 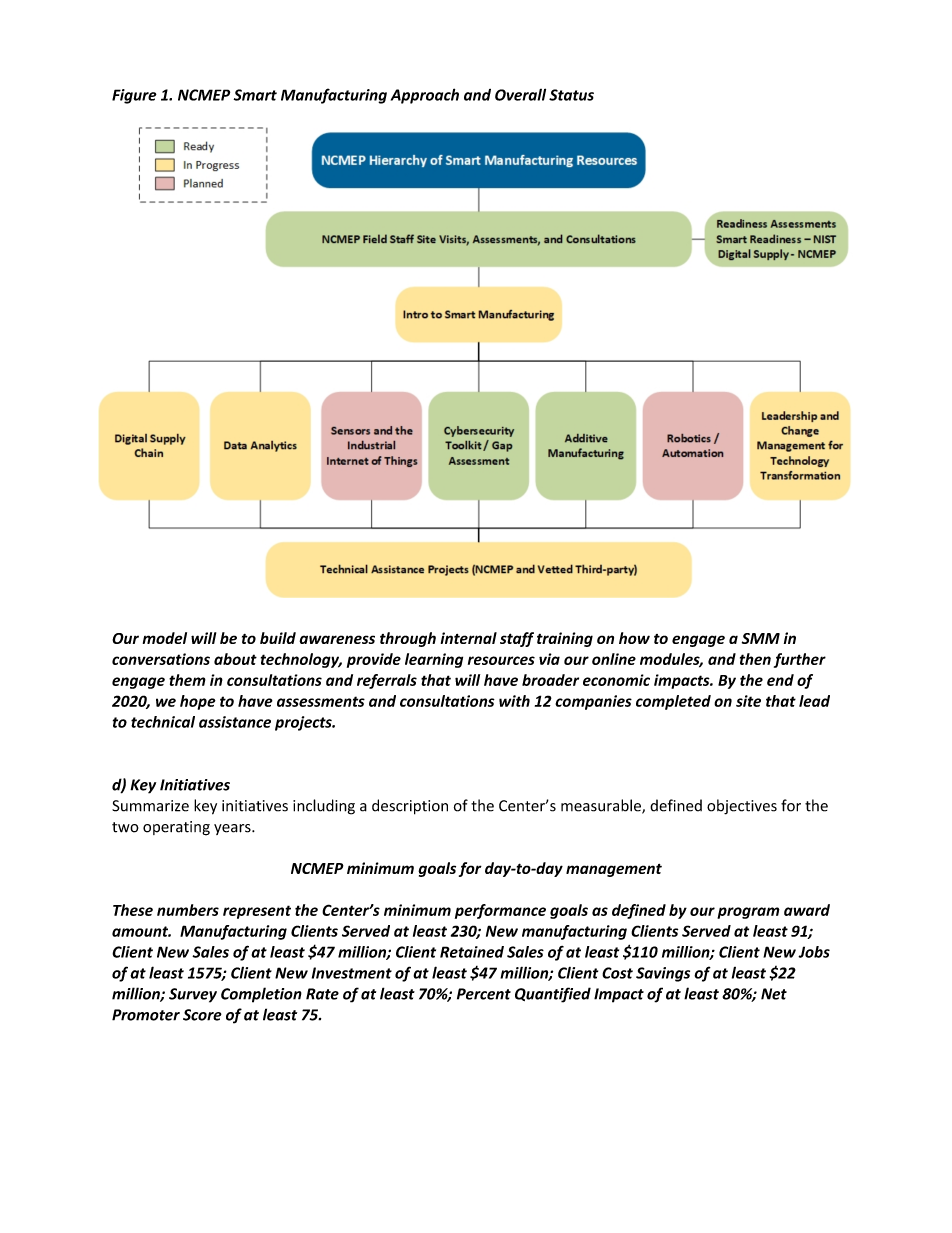 What do you see at coordinates (193, 995) in the image?
I see `Survey` at bounding box center [193, 995].
